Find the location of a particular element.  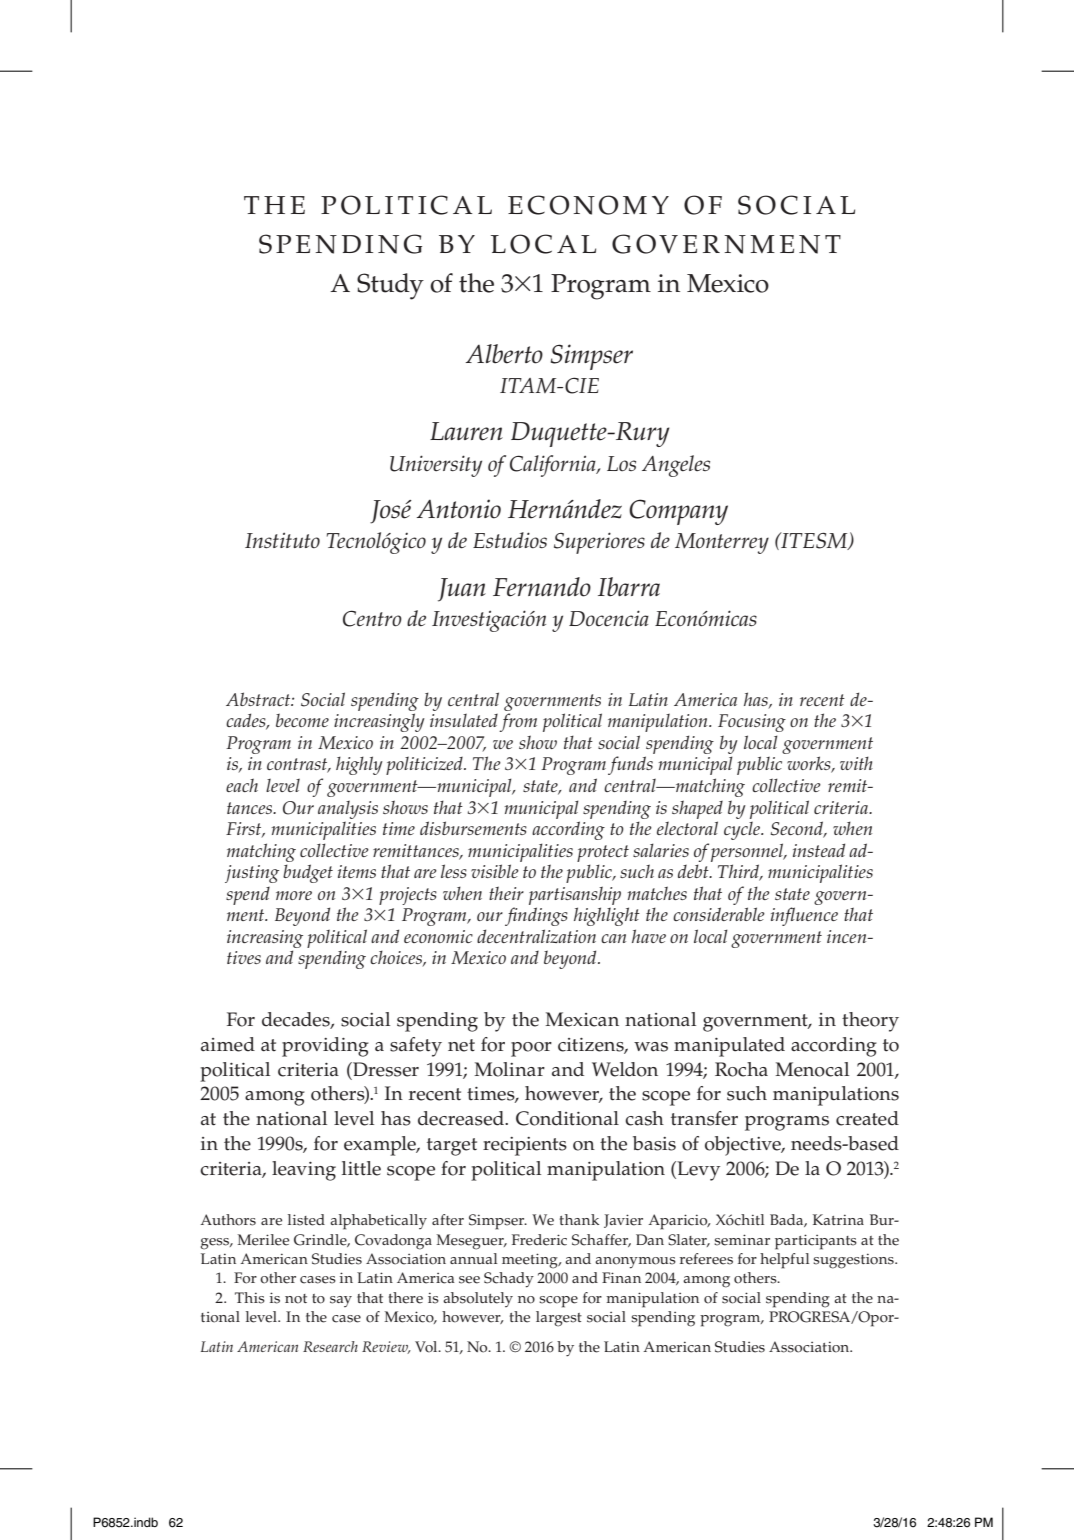

analysis is located at coordinates (348, 810).
